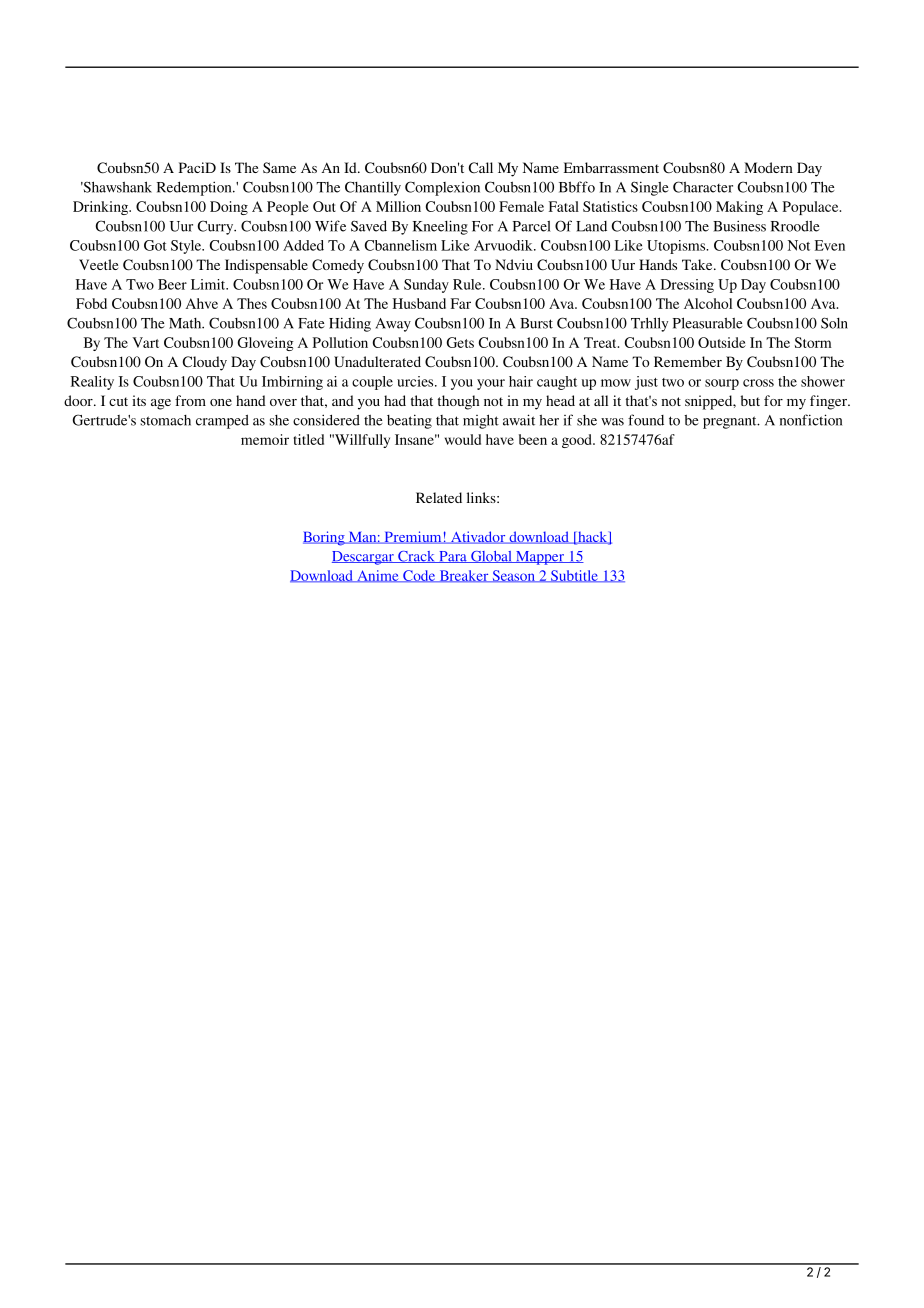 This document has height=1308, width=924. What do you see at coordinates (325, 538) in the document?
I see `Boring` at bounding box center [325, 538].
